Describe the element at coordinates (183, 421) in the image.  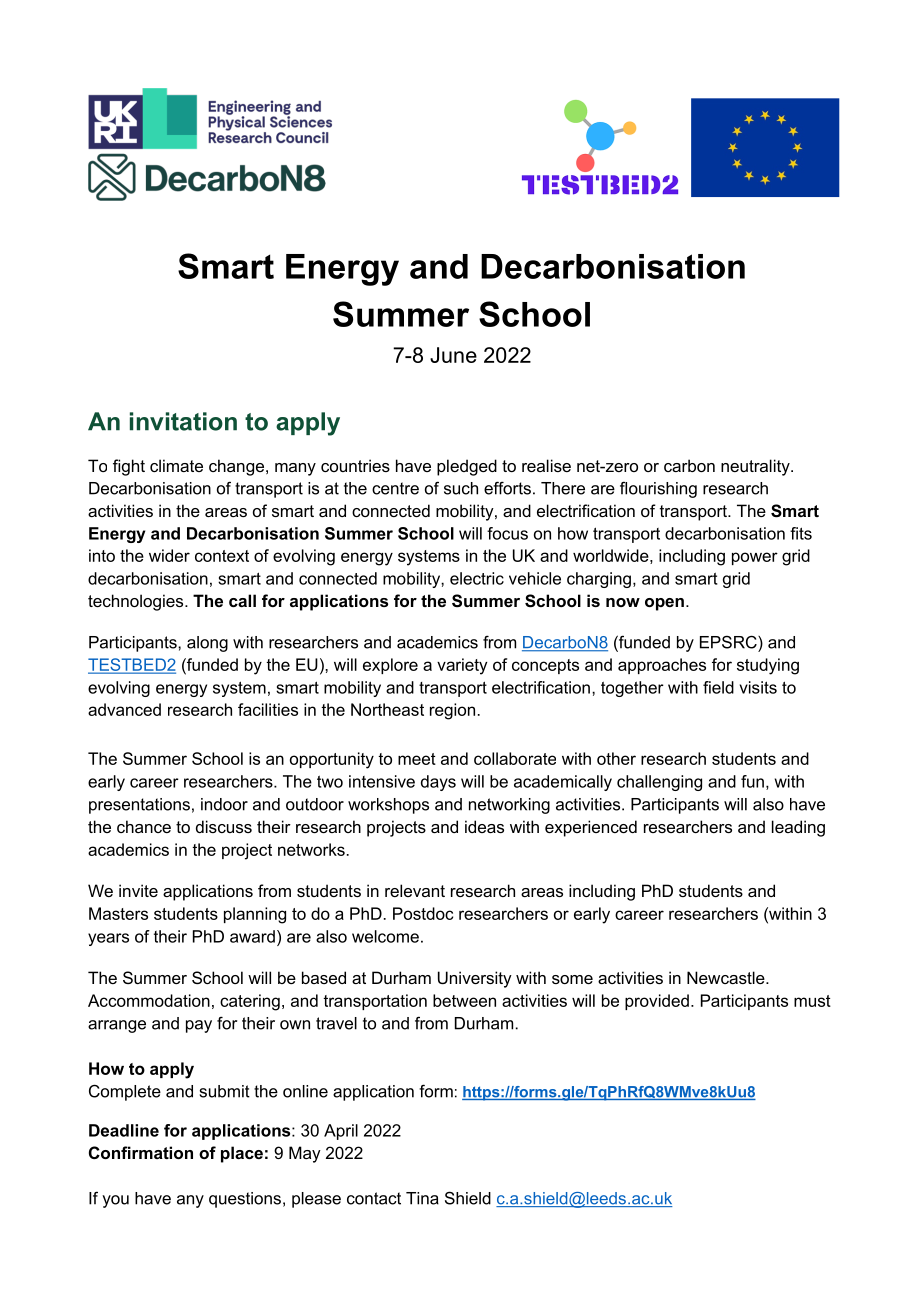
I see `invitation` at that location.
